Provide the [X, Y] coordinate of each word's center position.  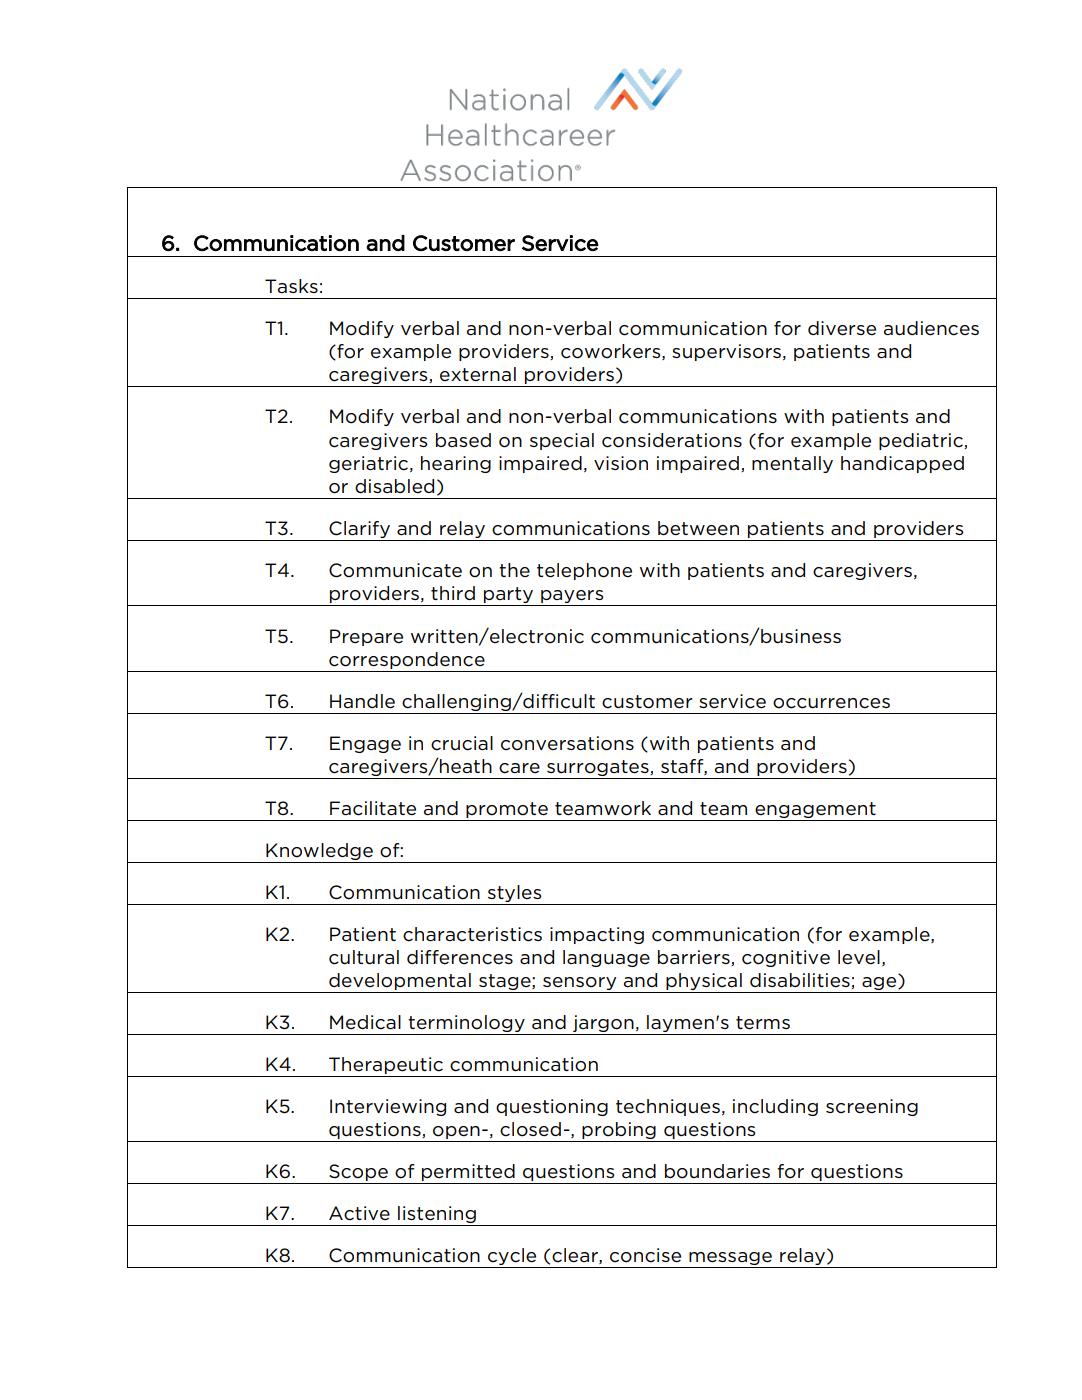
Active [359, 1213]
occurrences [831, 703]
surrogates [598, 769]
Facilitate [373, 808]
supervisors [726, 352]
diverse [842, 328]
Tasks [291, 286]
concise [645, 1255]
